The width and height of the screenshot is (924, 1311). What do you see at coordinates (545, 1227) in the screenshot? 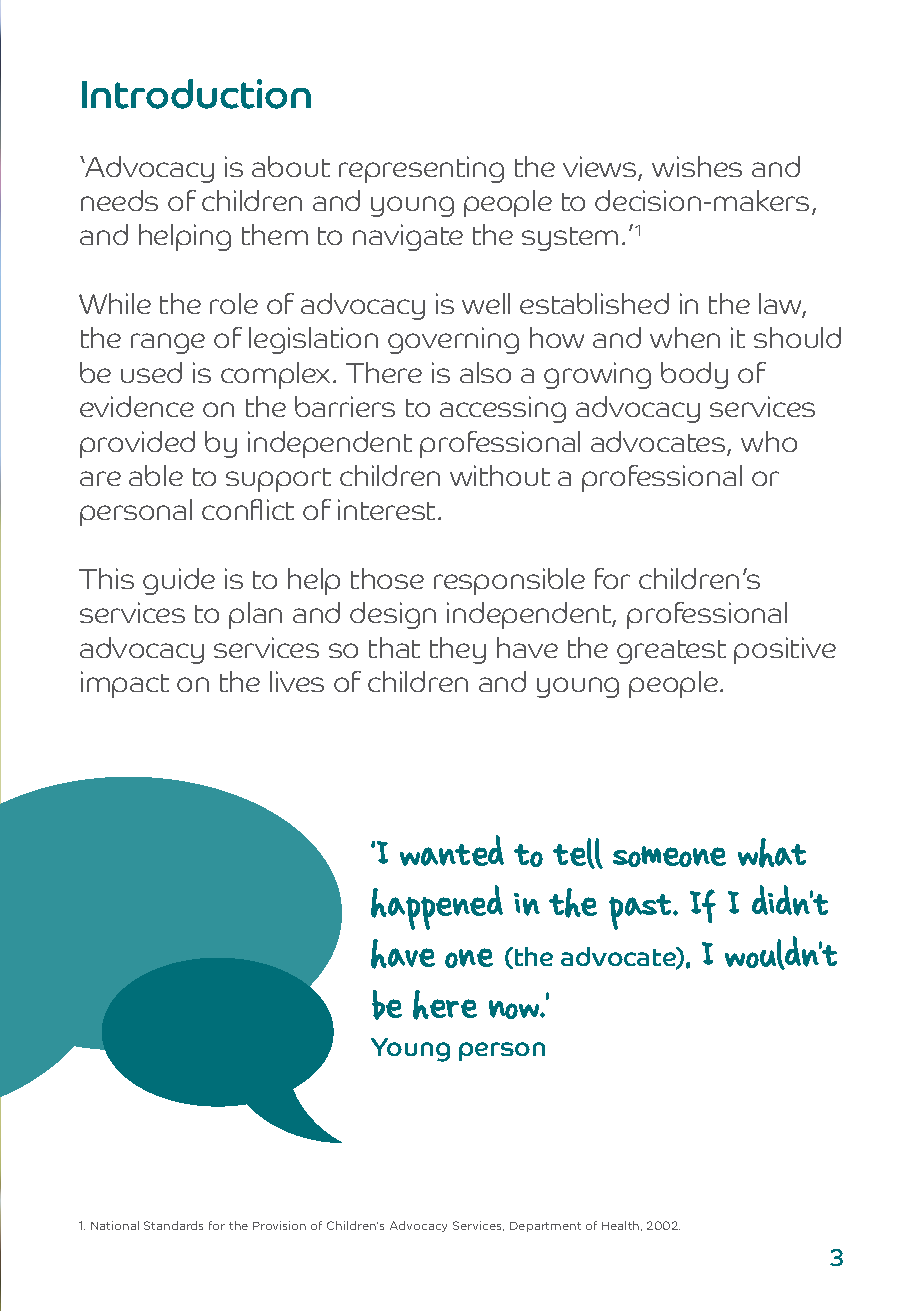
I see `Department` at bounding box center [545, 1227].
